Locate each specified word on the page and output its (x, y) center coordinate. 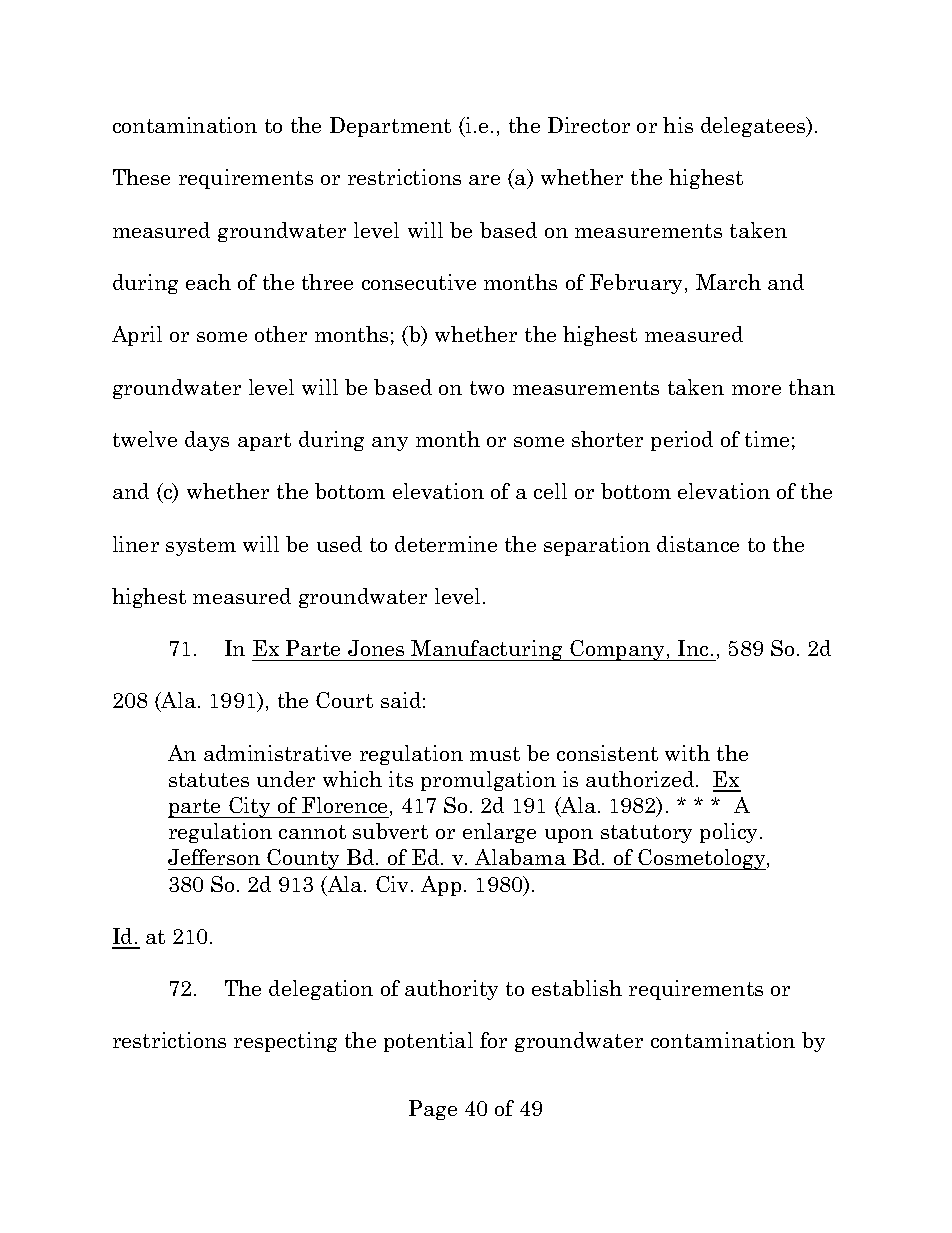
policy (730, 833)
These (141, 177)
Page (433, 1110)
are (484, 180)
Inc (693, 648)
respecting (285, 1042)
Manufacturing (488, 650)
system (201, 547)
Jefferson (214, 857)
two (487, 388)
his (678, 125)
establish (577, 988)
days (207, 441)
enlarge (499, 833)
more (756, 390)
